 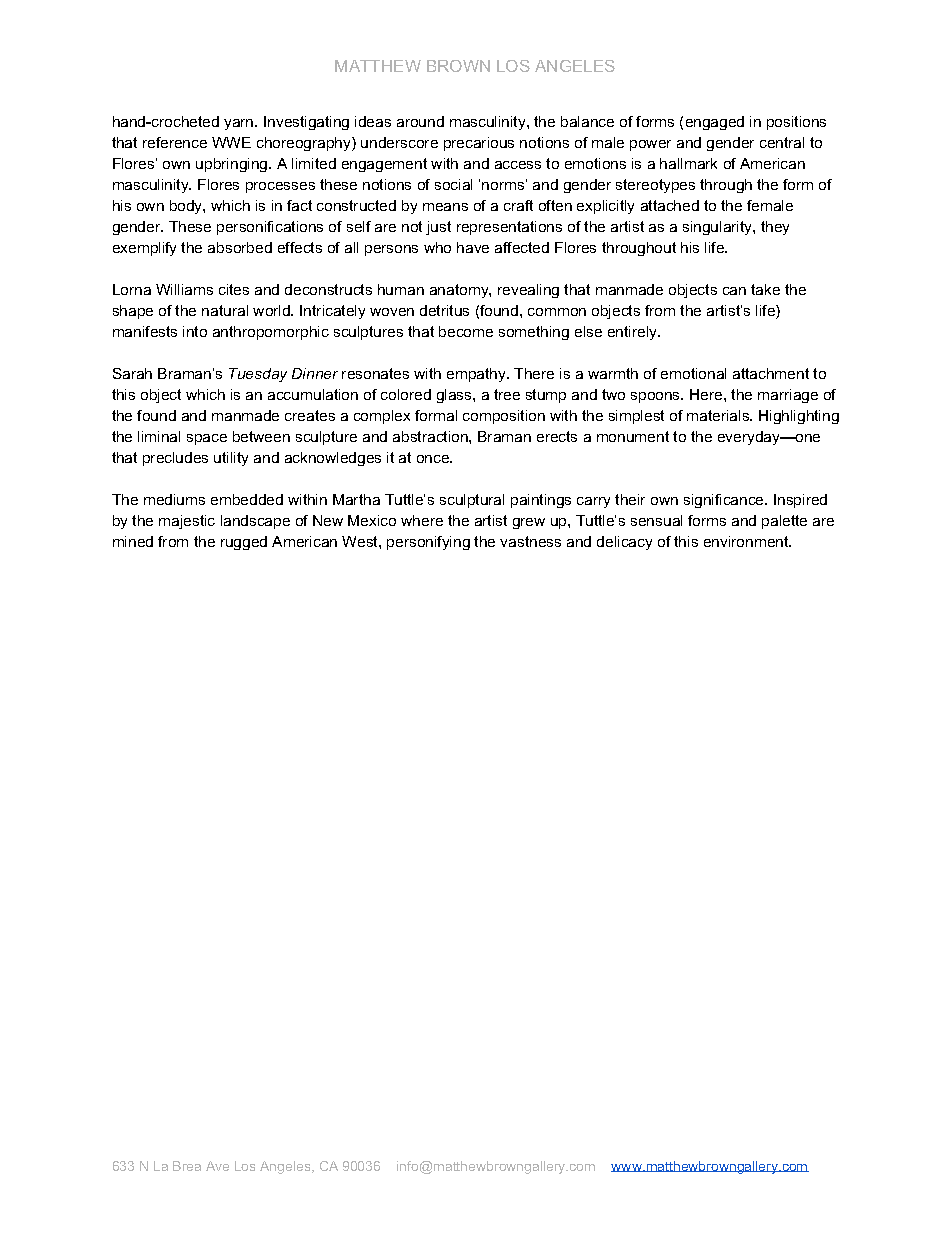 What do you see at coordinates (715, 123) in the screenshot?
I see `engaged` at bounding box center [715, 123].
